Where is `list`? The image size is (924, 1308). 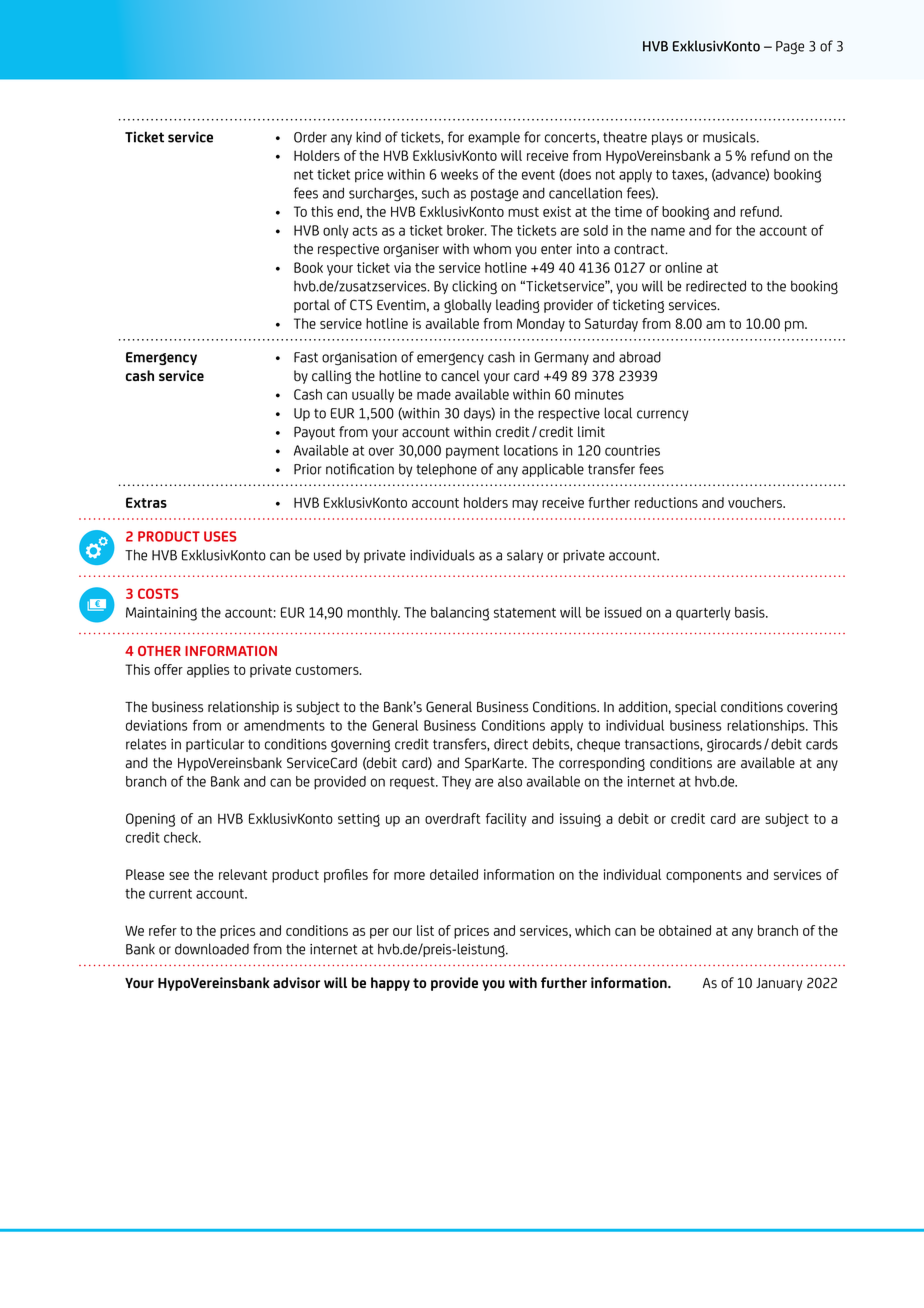
list is located at coordinates (425, 930).
